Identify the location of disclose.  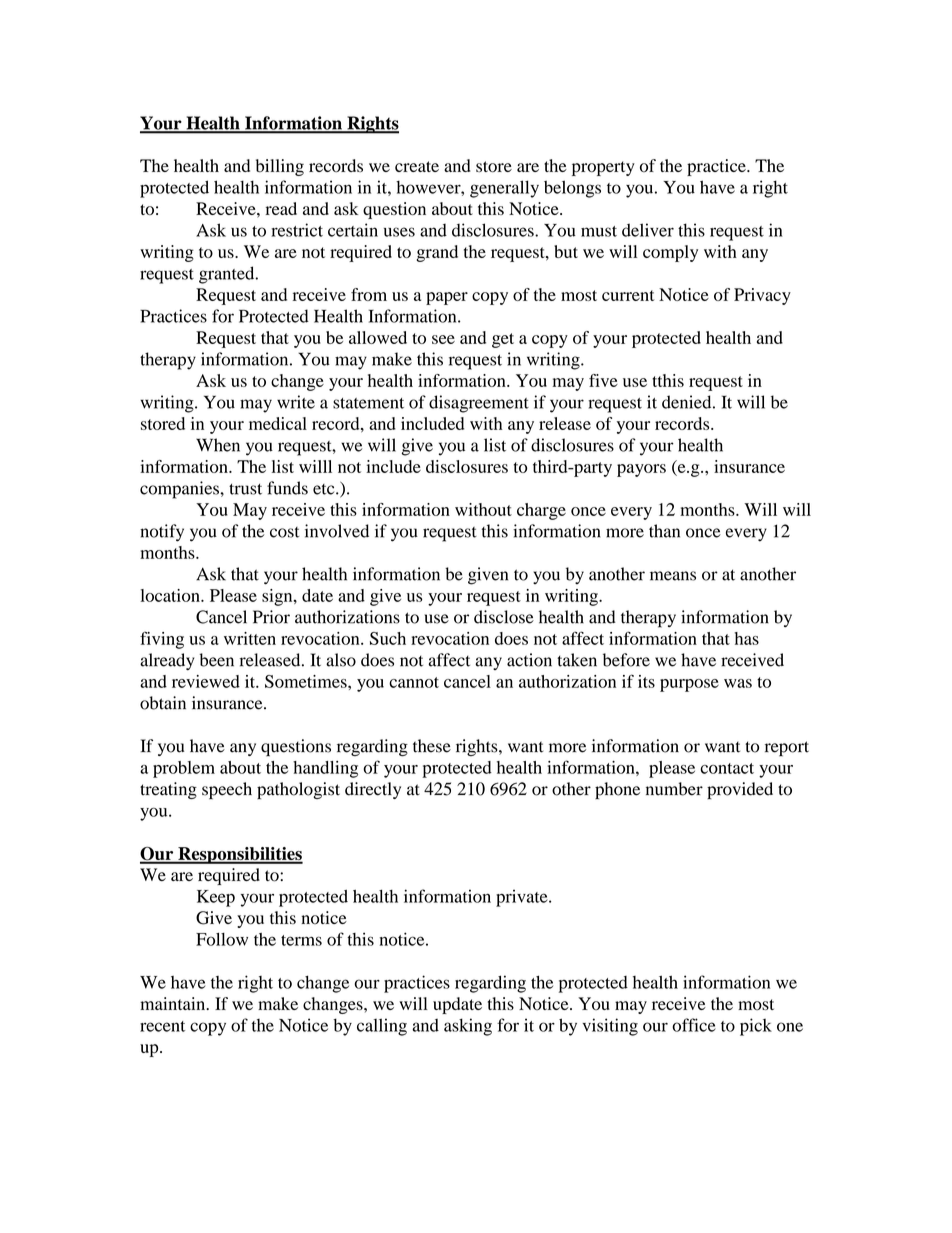
(504, 617).
